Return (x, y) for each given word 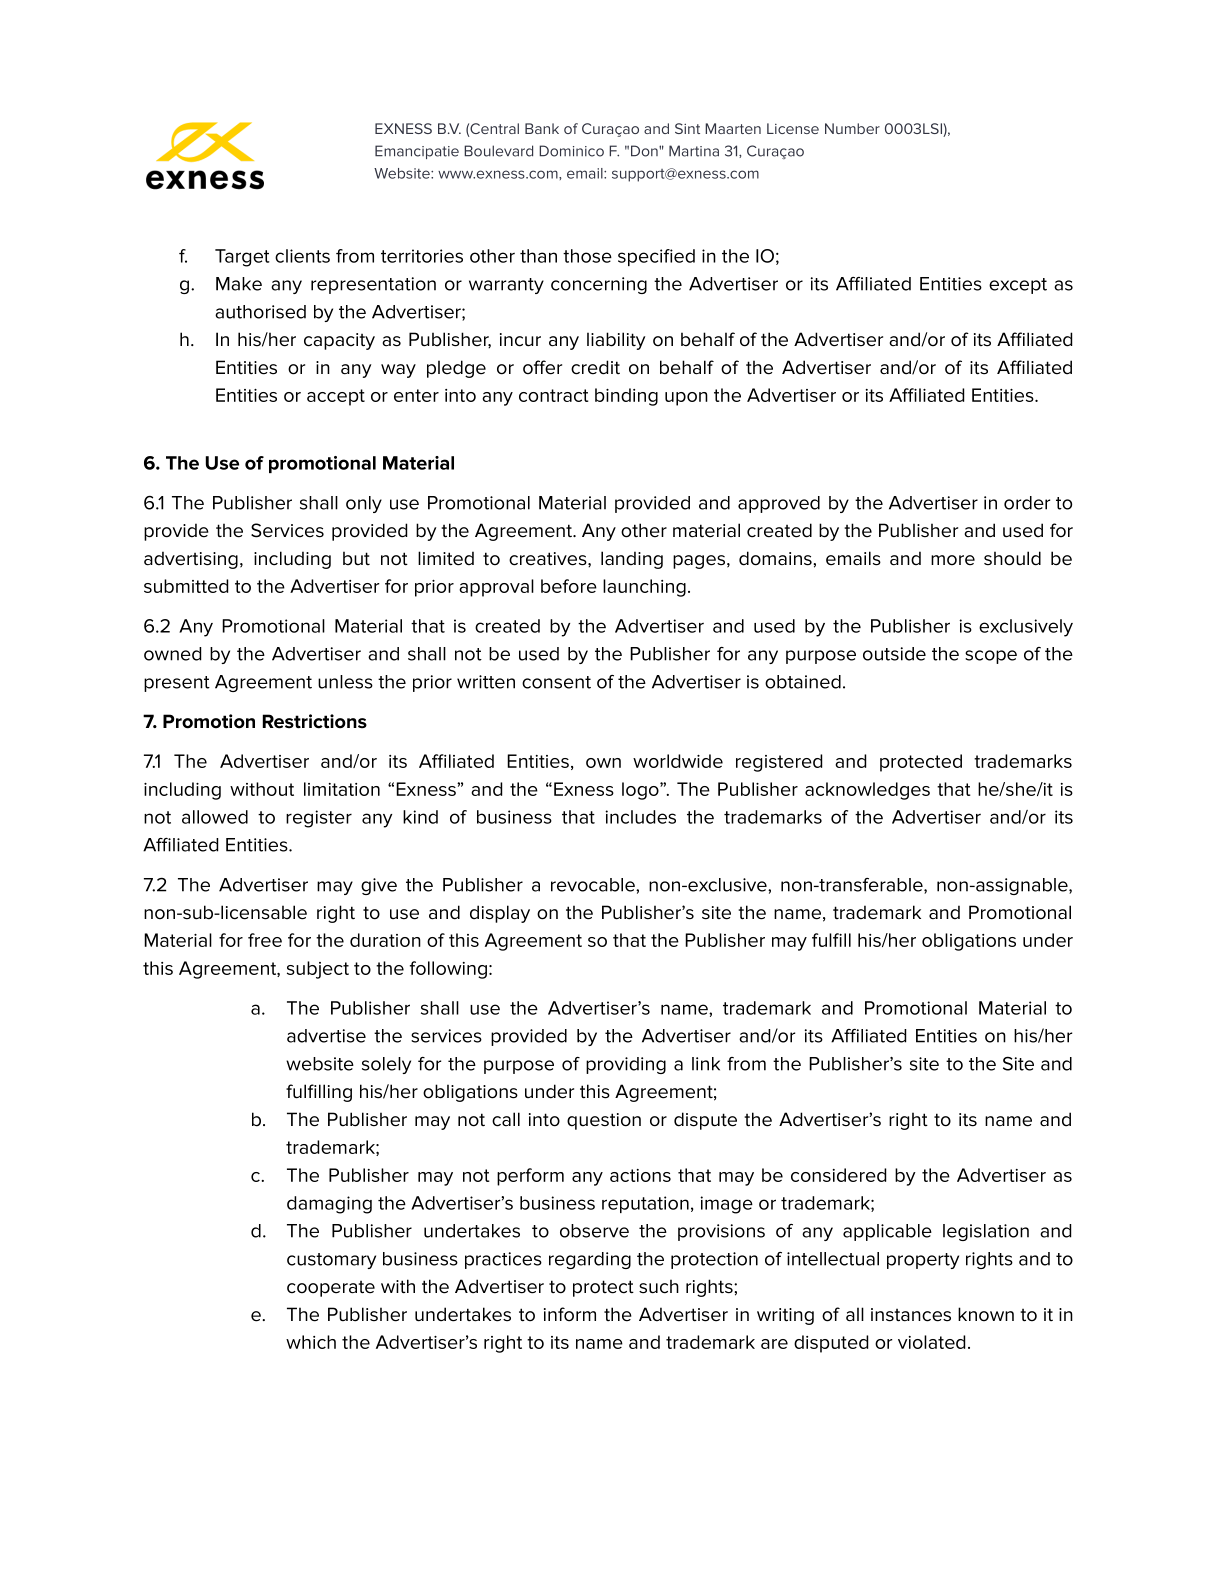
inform (570, 1314)
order (1027, 503)
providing (626, 1065)
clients (302, 256)
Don (645, 151)
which (311, 1342)
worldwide (678, 761)
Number (852, 128)
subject (318, 970)
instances (911, 1315)
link (706, 1064)
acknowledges (867, 791)
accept (336, 397)
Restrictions (315, 721)
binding (626, 397)
